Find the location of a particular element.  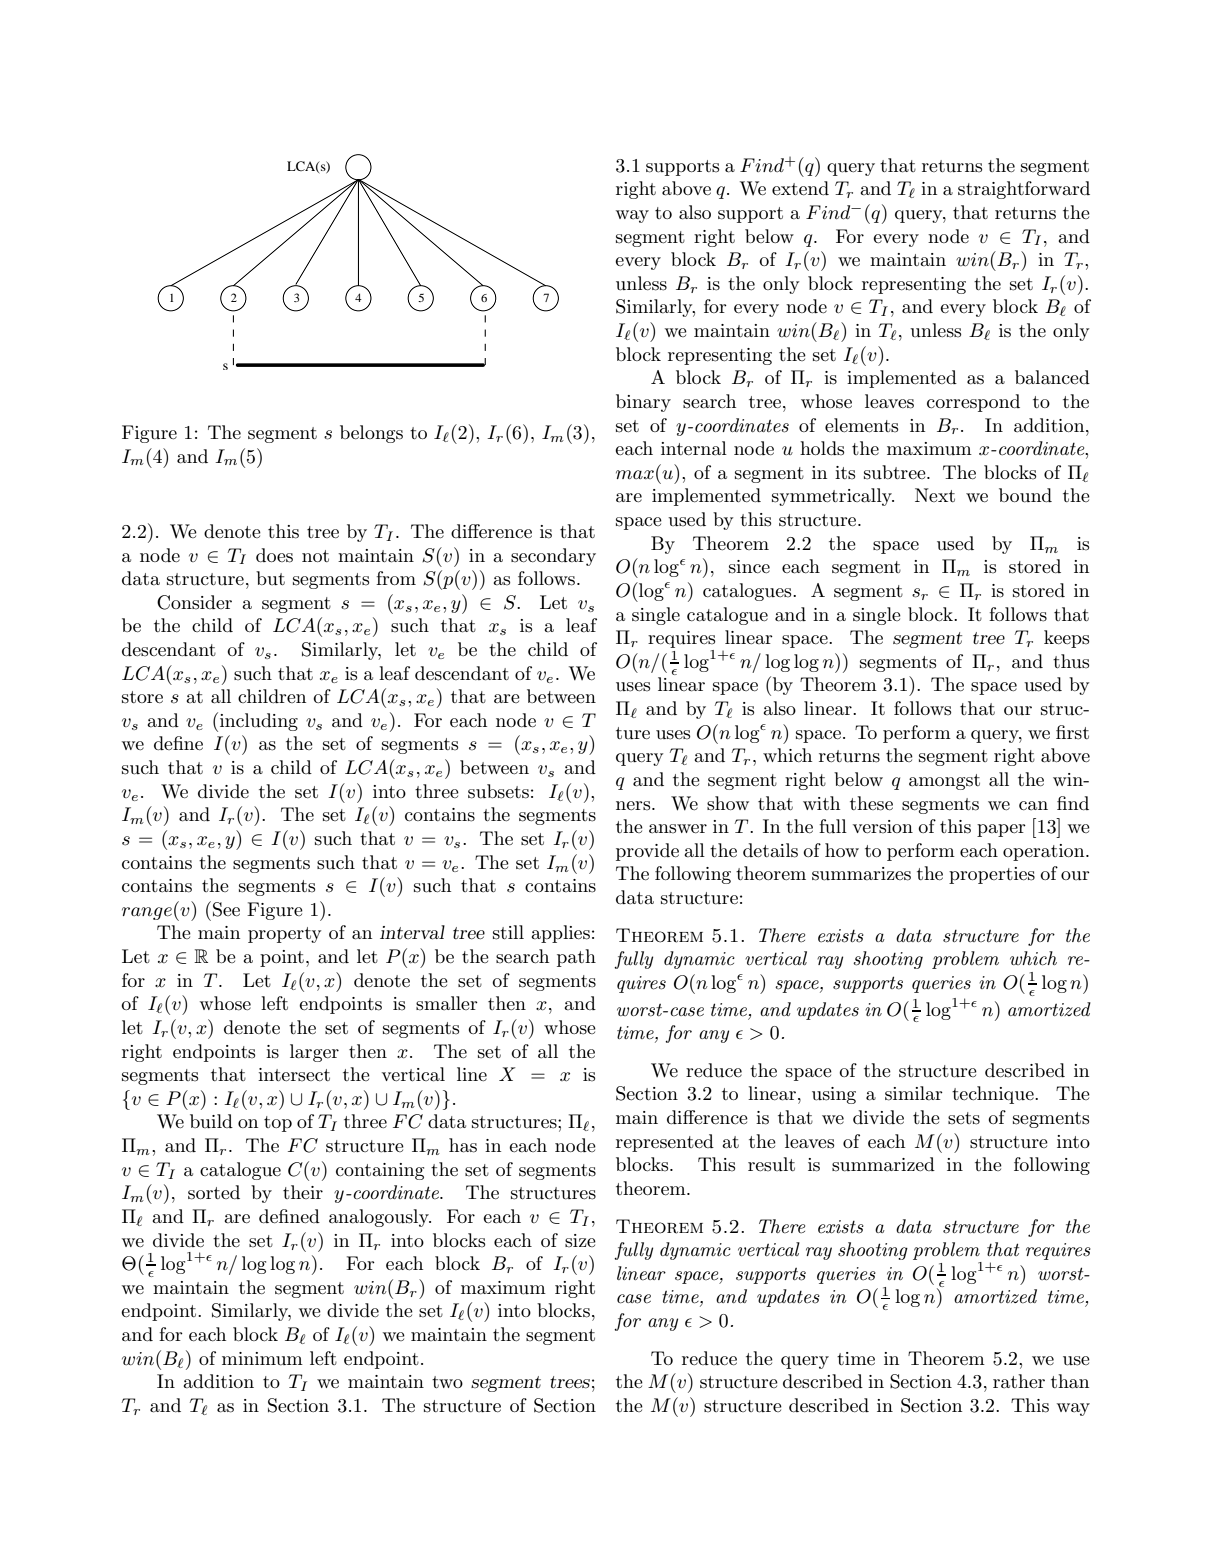

belongs is located at coordinates (371, 434).
